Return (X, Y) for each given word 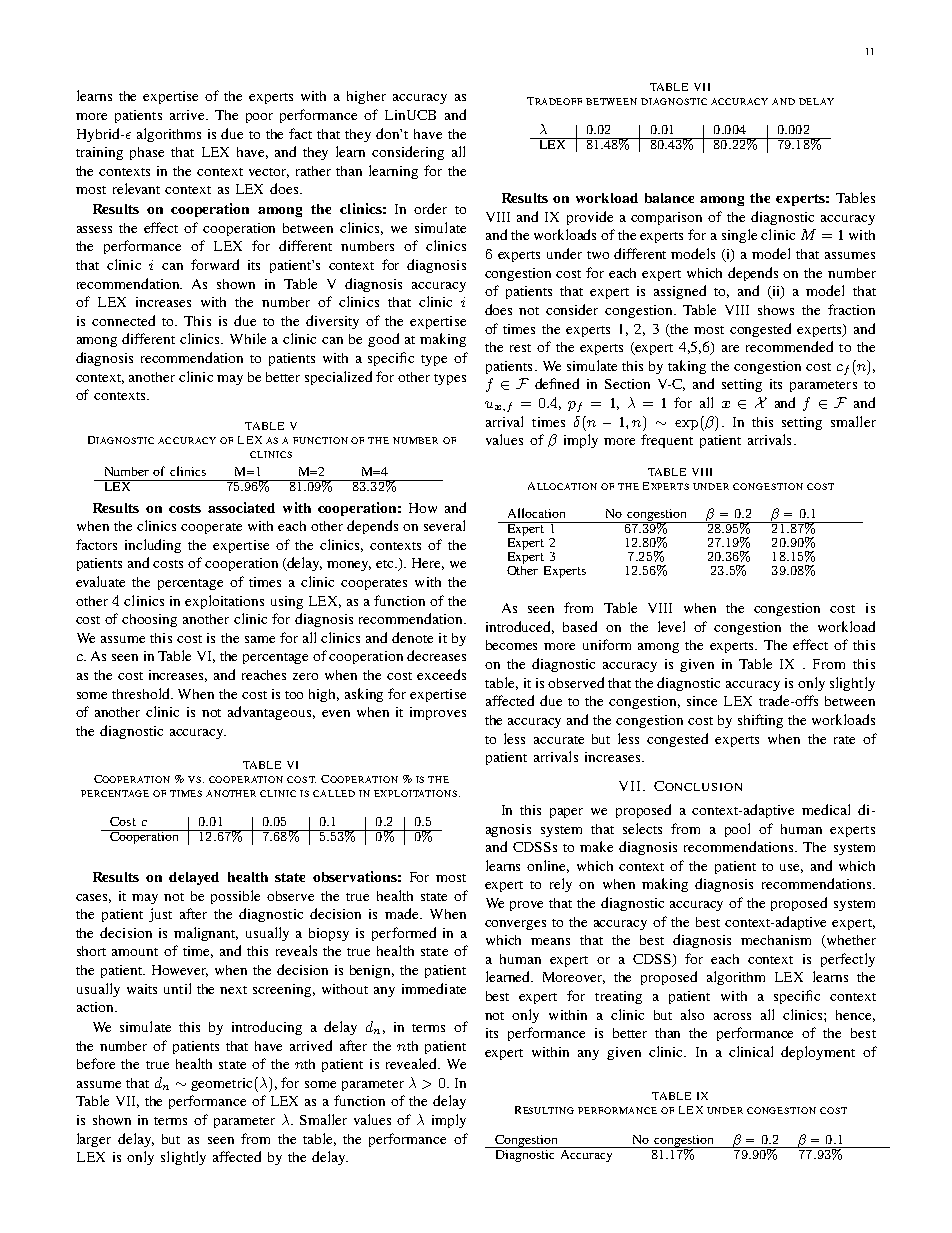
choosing (149, 620)
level (671, 626)
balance (669, 198)
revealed (412, 1063)
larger (94, 1140)
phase (147, 153)
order (430, 208)
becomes (511, 645)
